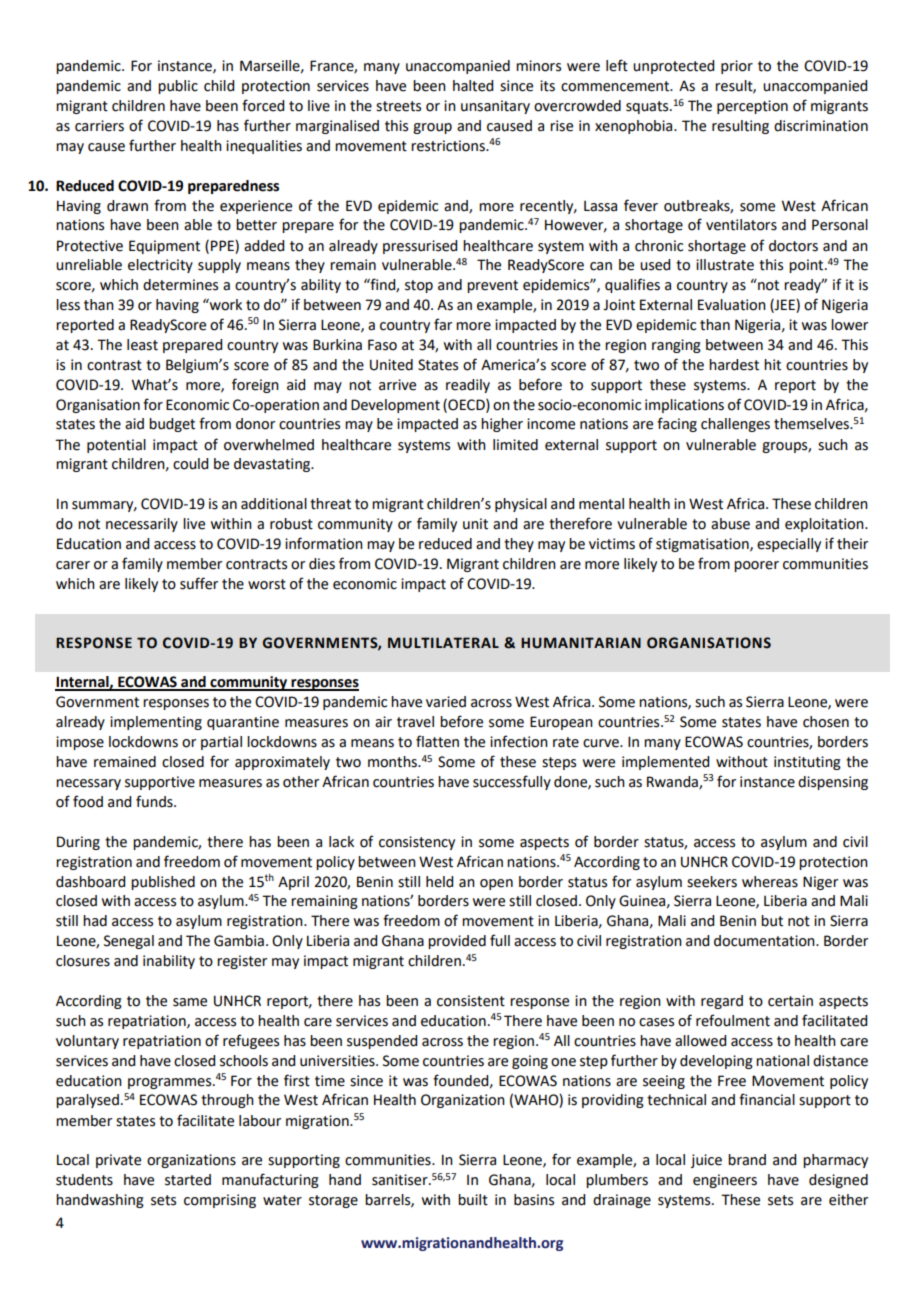 This screenshot has width=924, height=1308. Describe the element at coordinates (129, 942) in the screenshot. I see `Senegal` at that location.
